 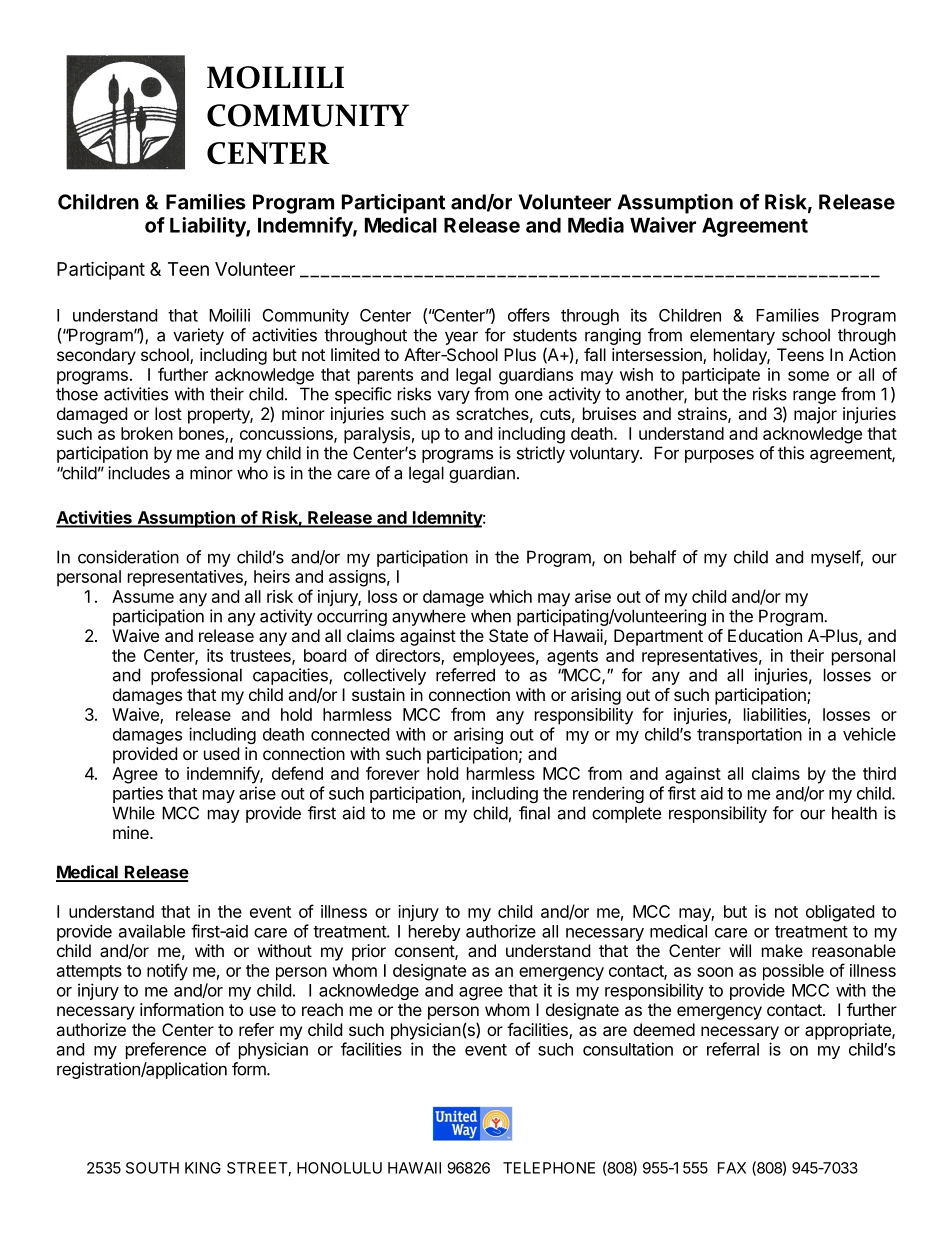 What do you see at coordinates (139, 473) in the screenshot?
I see `includes` at bounding box center [139, 473].
